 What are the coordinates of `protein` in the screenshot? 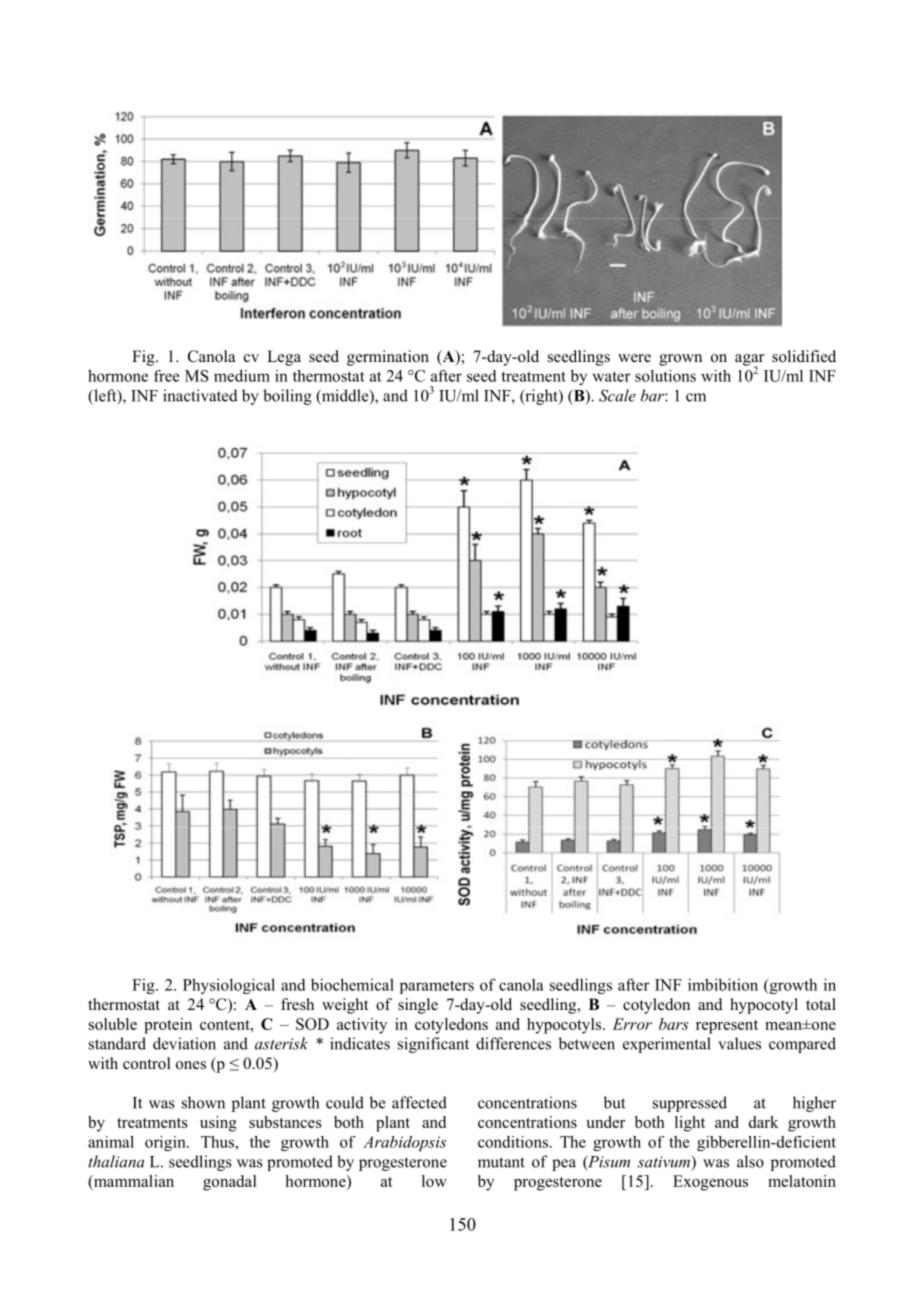 It's located at (168, 1026).
